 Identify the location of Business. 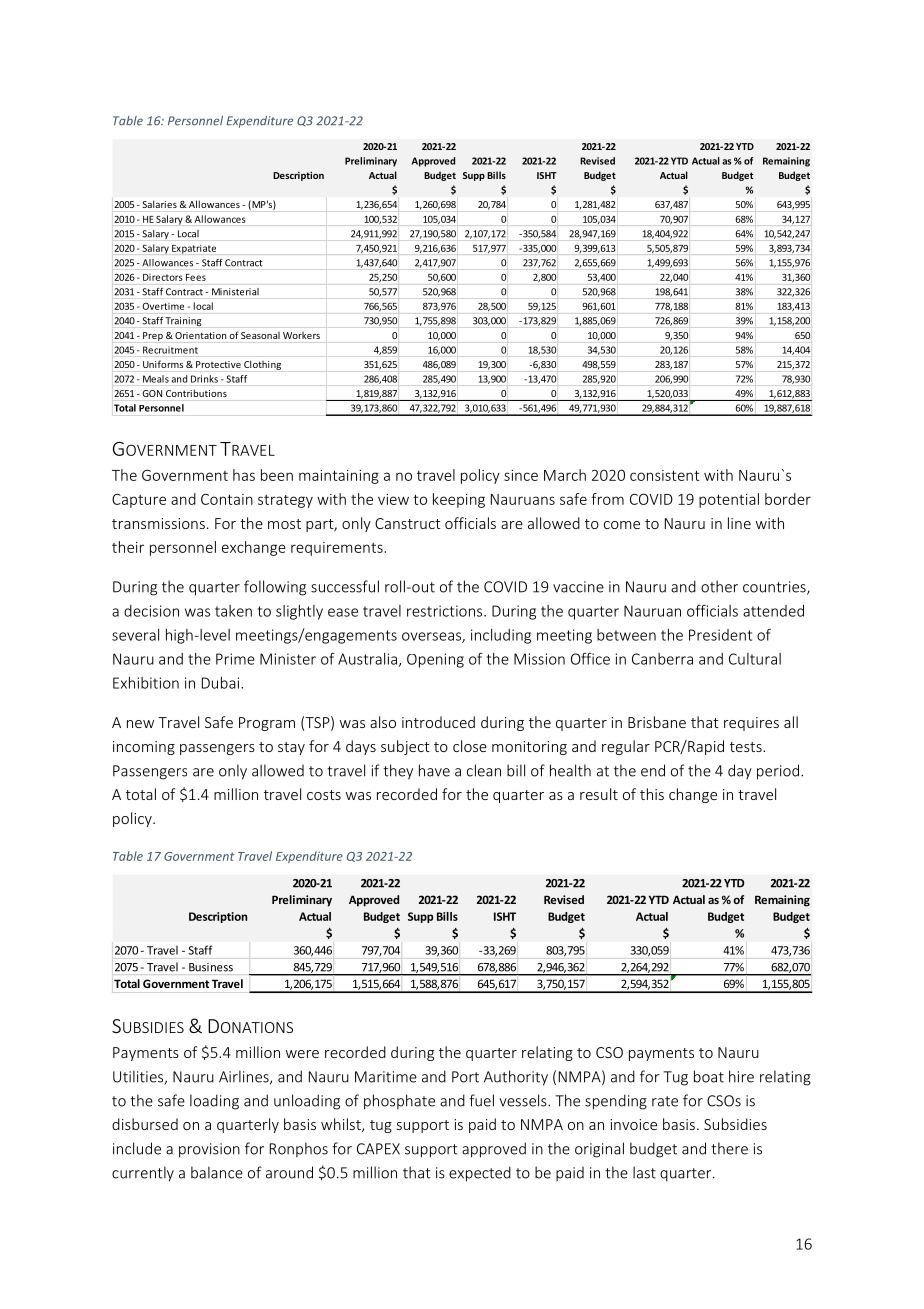
(211, 967).
